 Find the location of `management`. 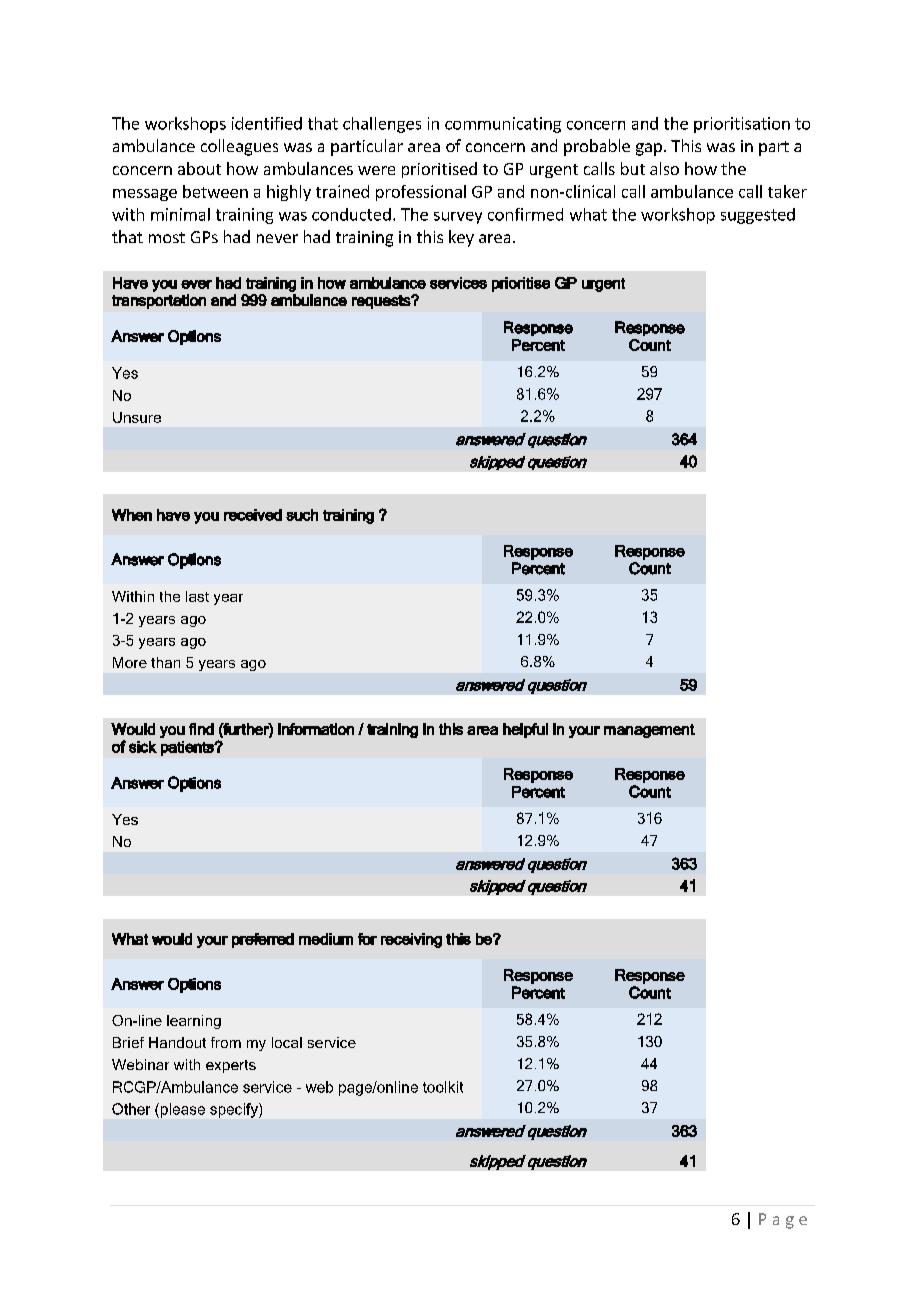

management is located at coordinates (649, 731).
